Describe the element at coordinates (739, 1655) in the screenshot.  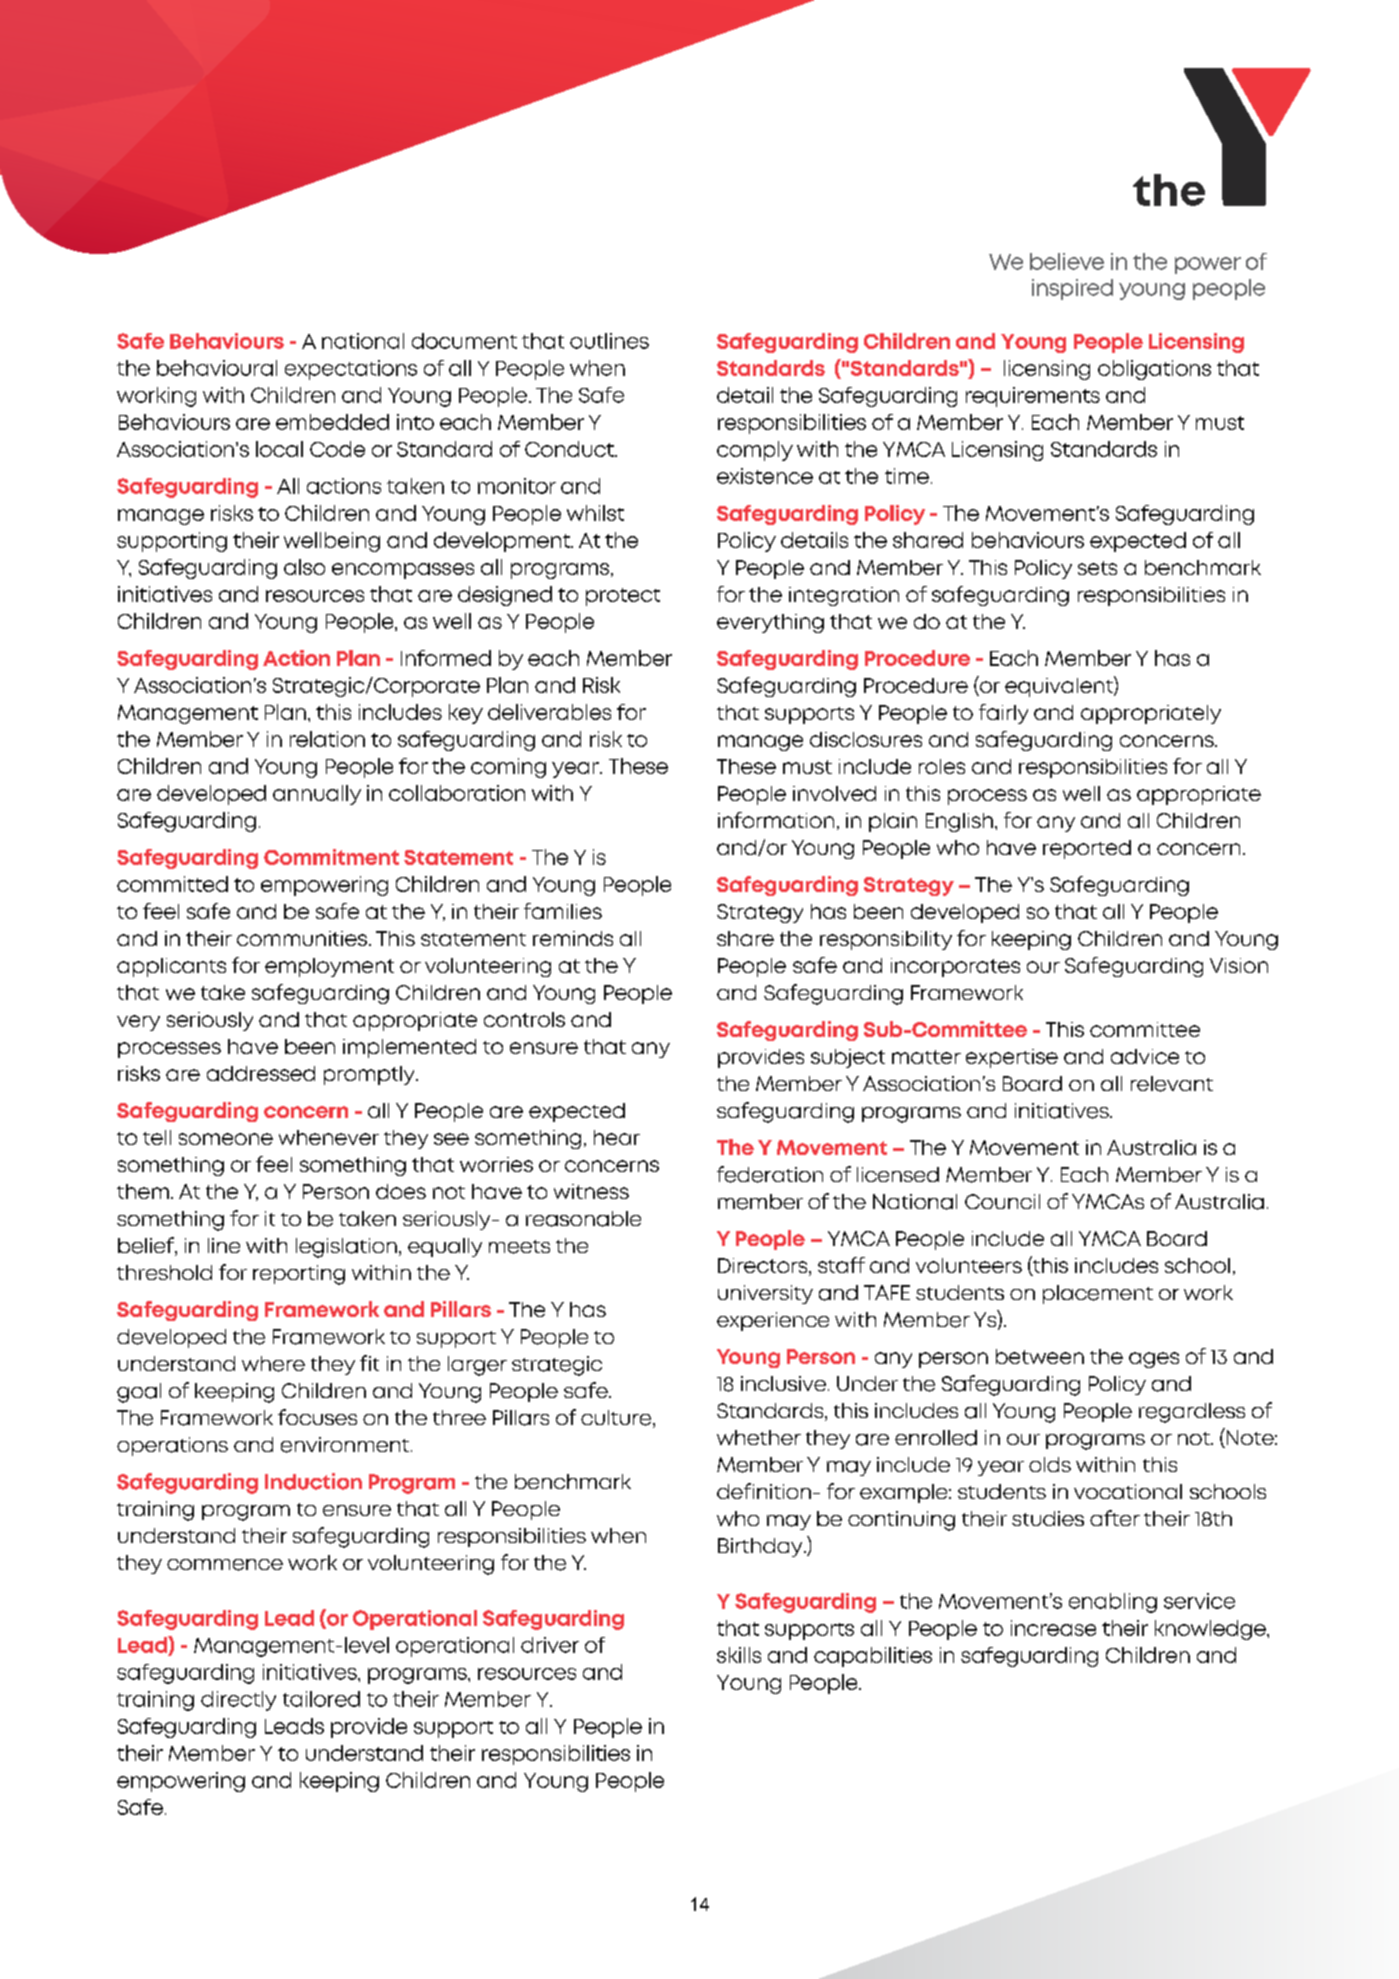
I see `skills` at that location.
